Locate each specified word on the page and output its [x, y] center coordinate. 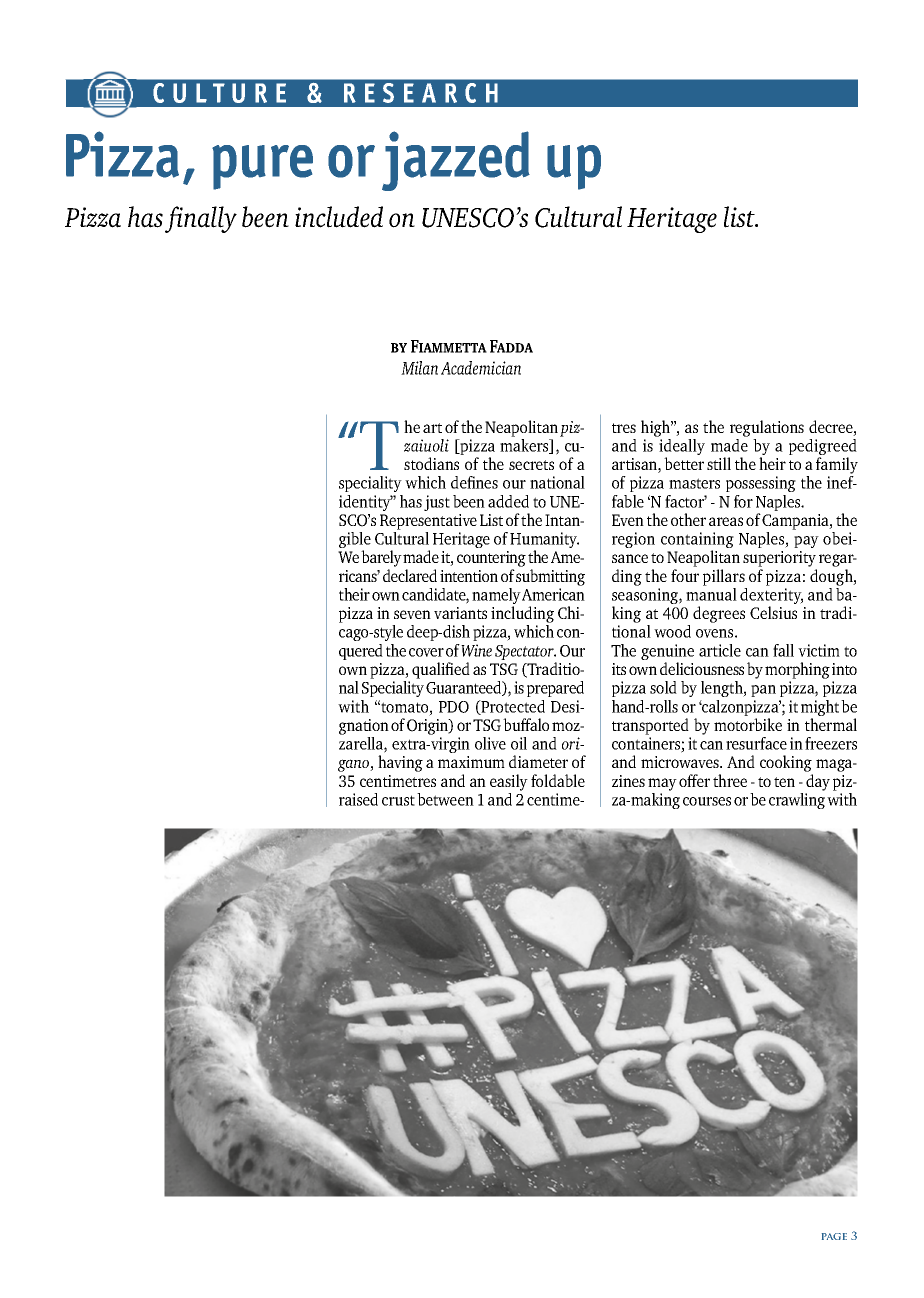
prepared [555, 689]
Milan [419, 368]
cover [426, 652]
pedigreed [823, 448]
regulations [767, 428]
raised [358, 799]
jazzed [456, 161]
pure [262, 167]
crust [398, 800]
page [834, 1236]
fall [783, 650]
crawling [797, 801]
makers [525, 446]
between [445, 799]
